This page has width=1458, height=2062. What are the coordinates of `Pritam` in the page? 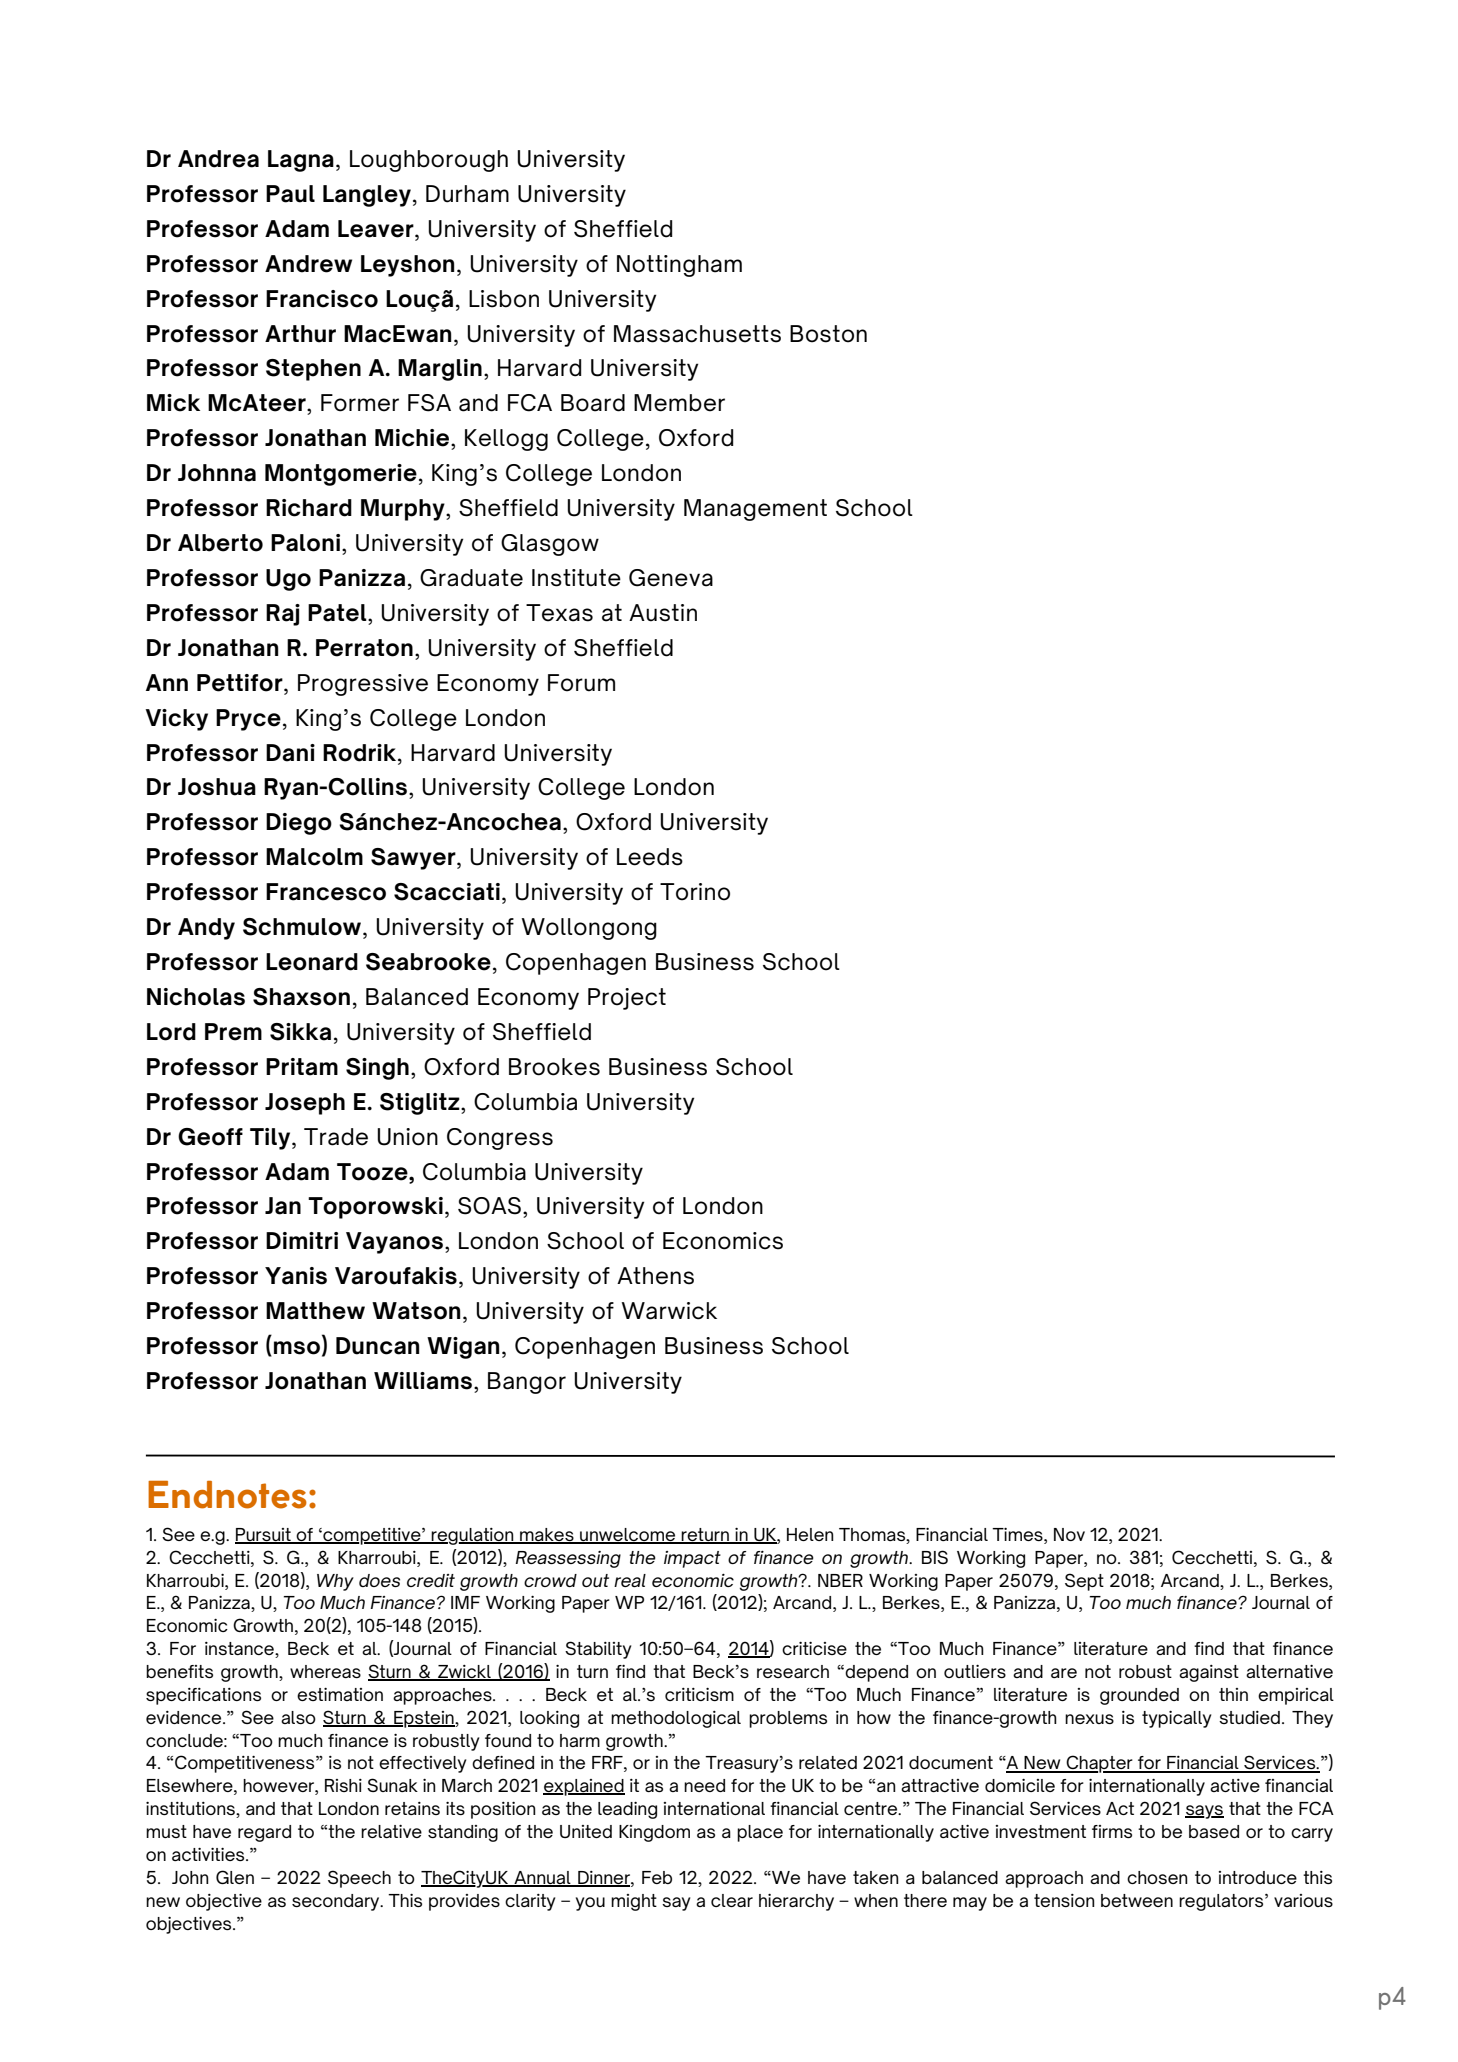 It's located at (302, 1067).
